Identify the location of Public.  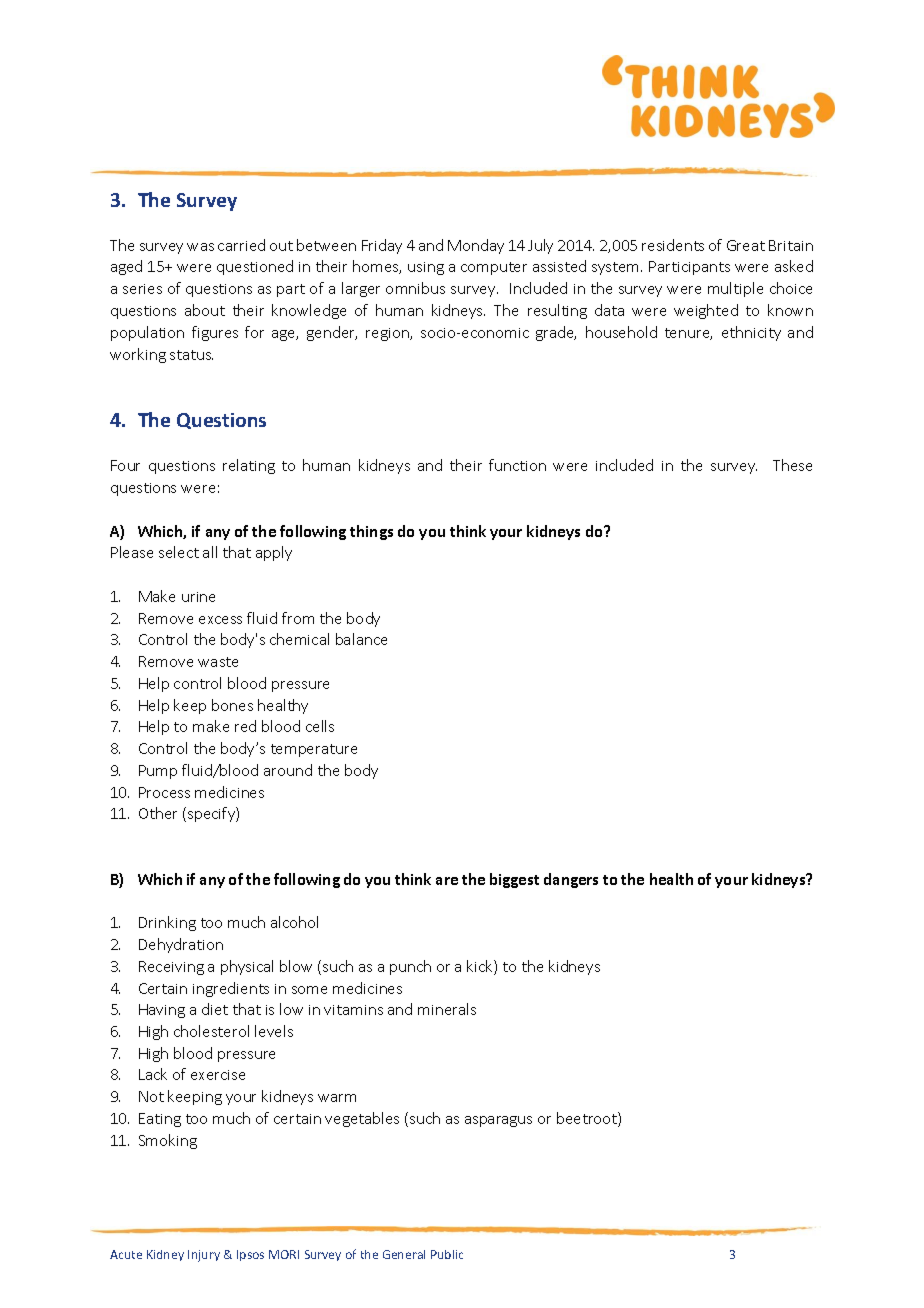
(447, 1254).
